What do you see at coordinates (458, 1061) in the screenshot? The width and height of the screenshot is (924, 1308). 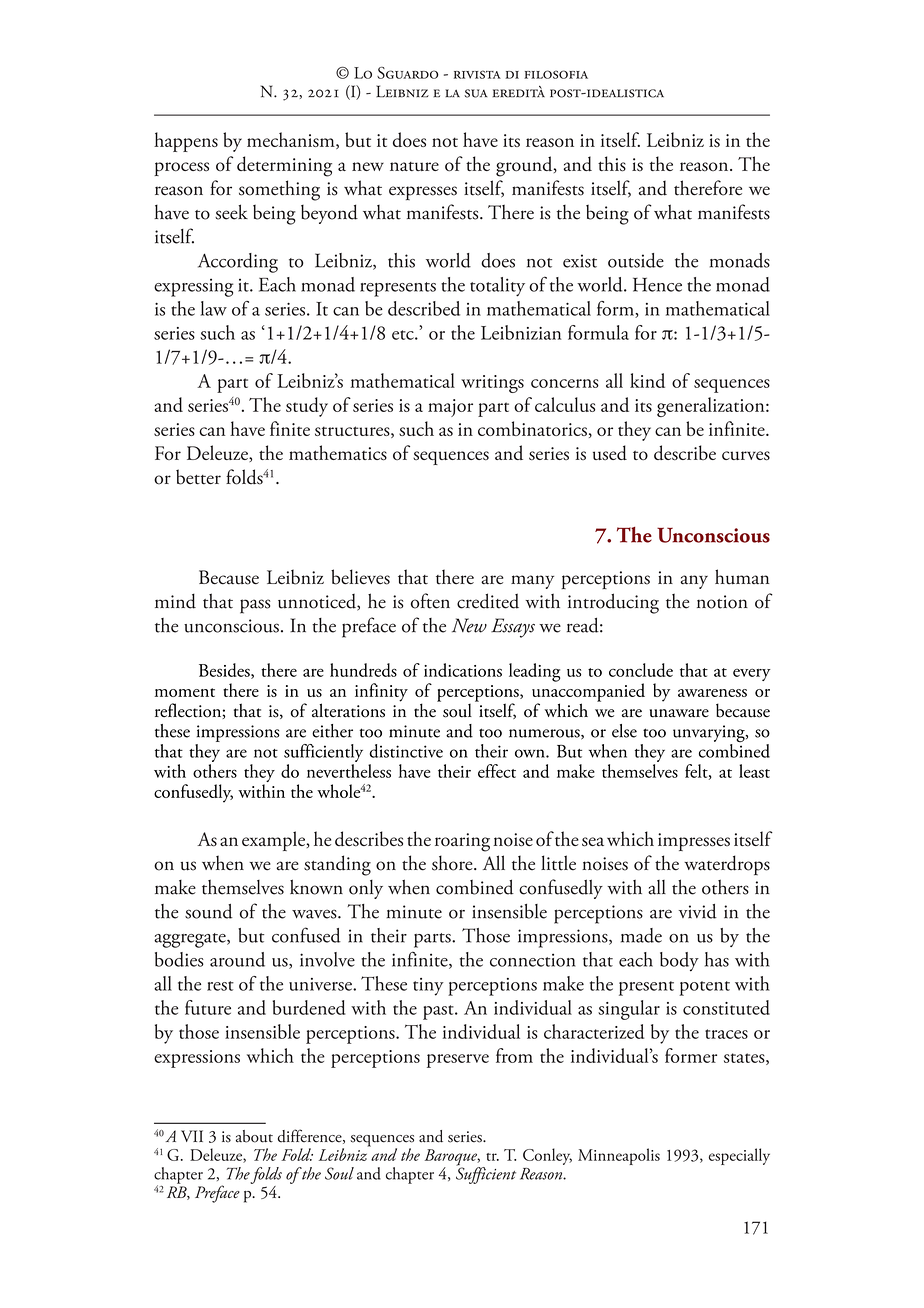 I see `preserve` at bounding box center [458, 1061].
